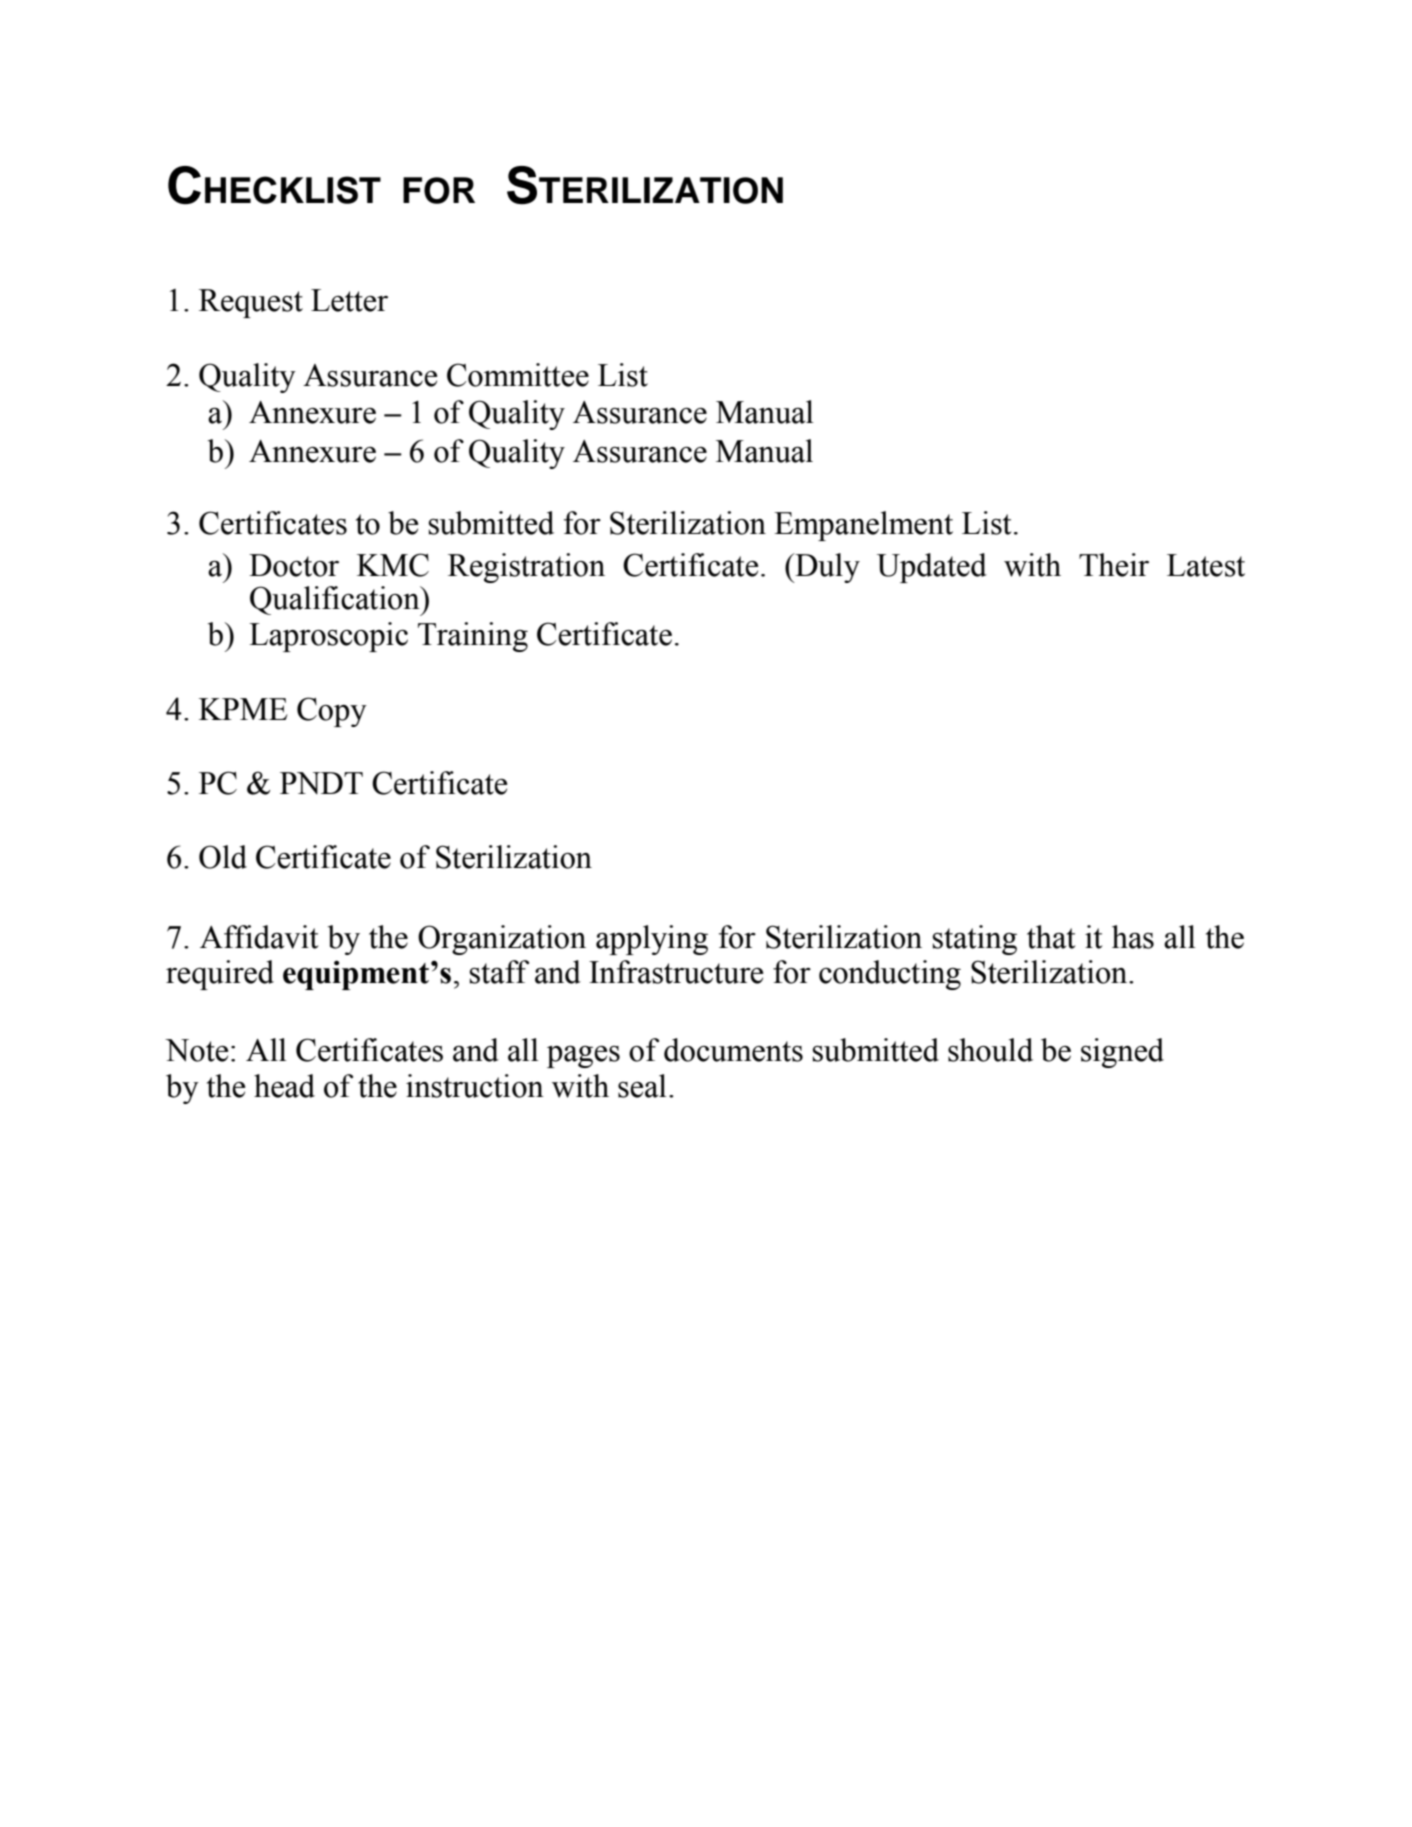 This screenshot has width=1412, height=1827. Describe the element at coordinates (1051, 937) in the screenshot. I see `that` at that location.
